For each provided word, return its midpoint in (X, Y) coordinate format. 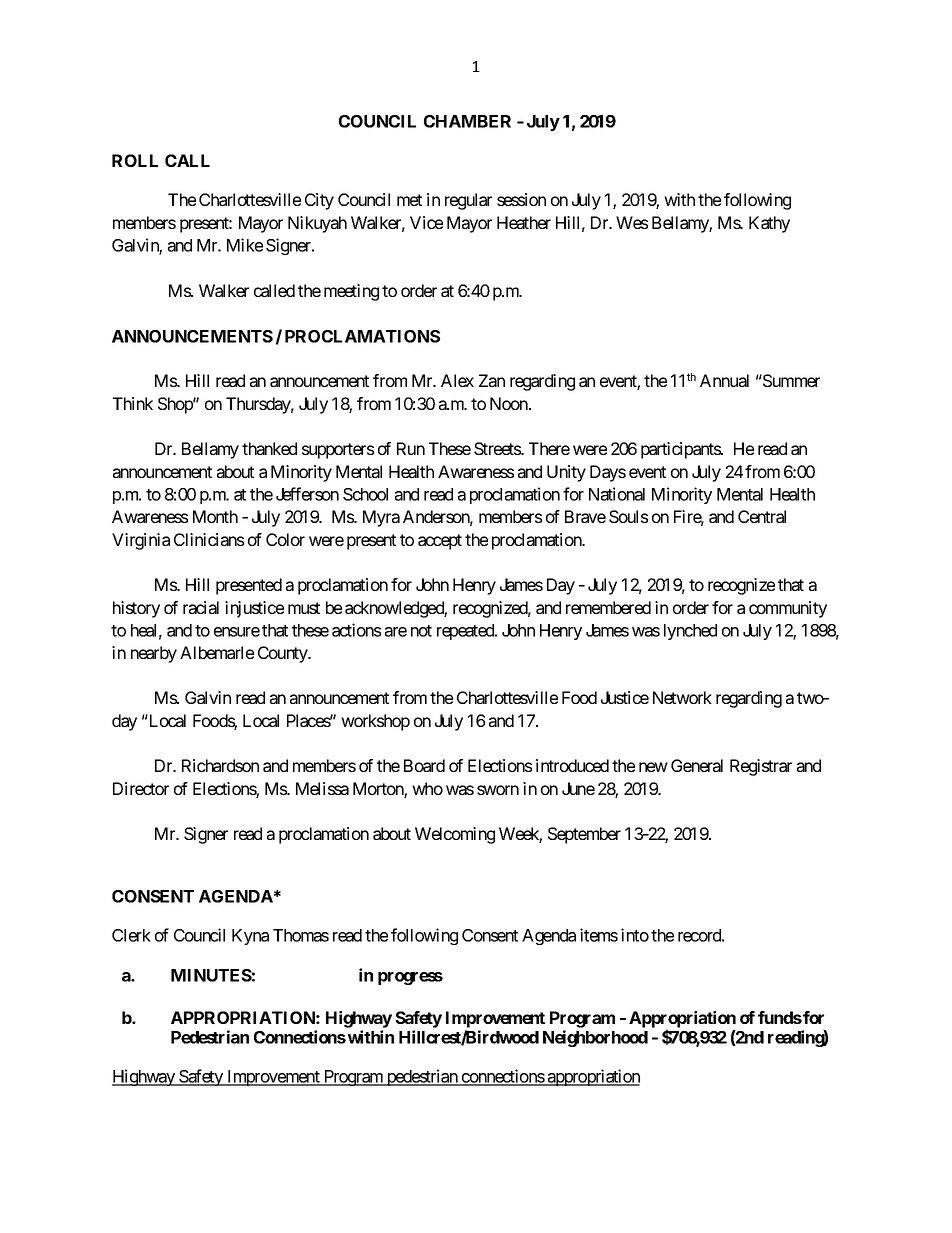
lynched (690, 632)
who (427, 788)
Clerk (131, 935)
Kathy (769, 224)
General (697, 765)
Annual (724, 380)
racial (201, 607)
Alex (457, 380)
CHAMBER (467, 121)
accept (440, 542)
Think (133, 403)
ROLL (135, 160)
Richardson (220, 765)
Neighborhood (595, 1038)
